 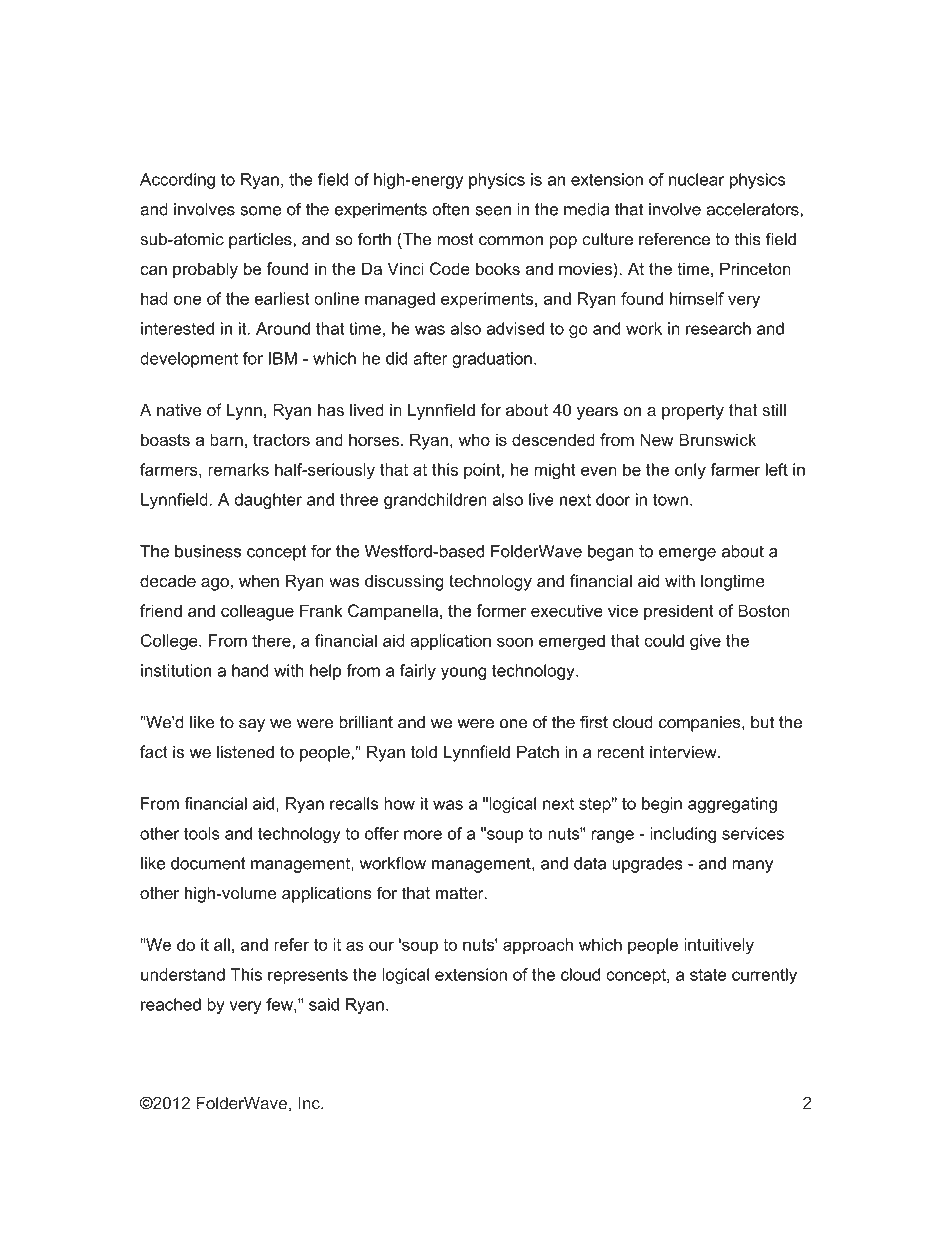 I want to click on grandchildren, so click(x=435, y=501).
